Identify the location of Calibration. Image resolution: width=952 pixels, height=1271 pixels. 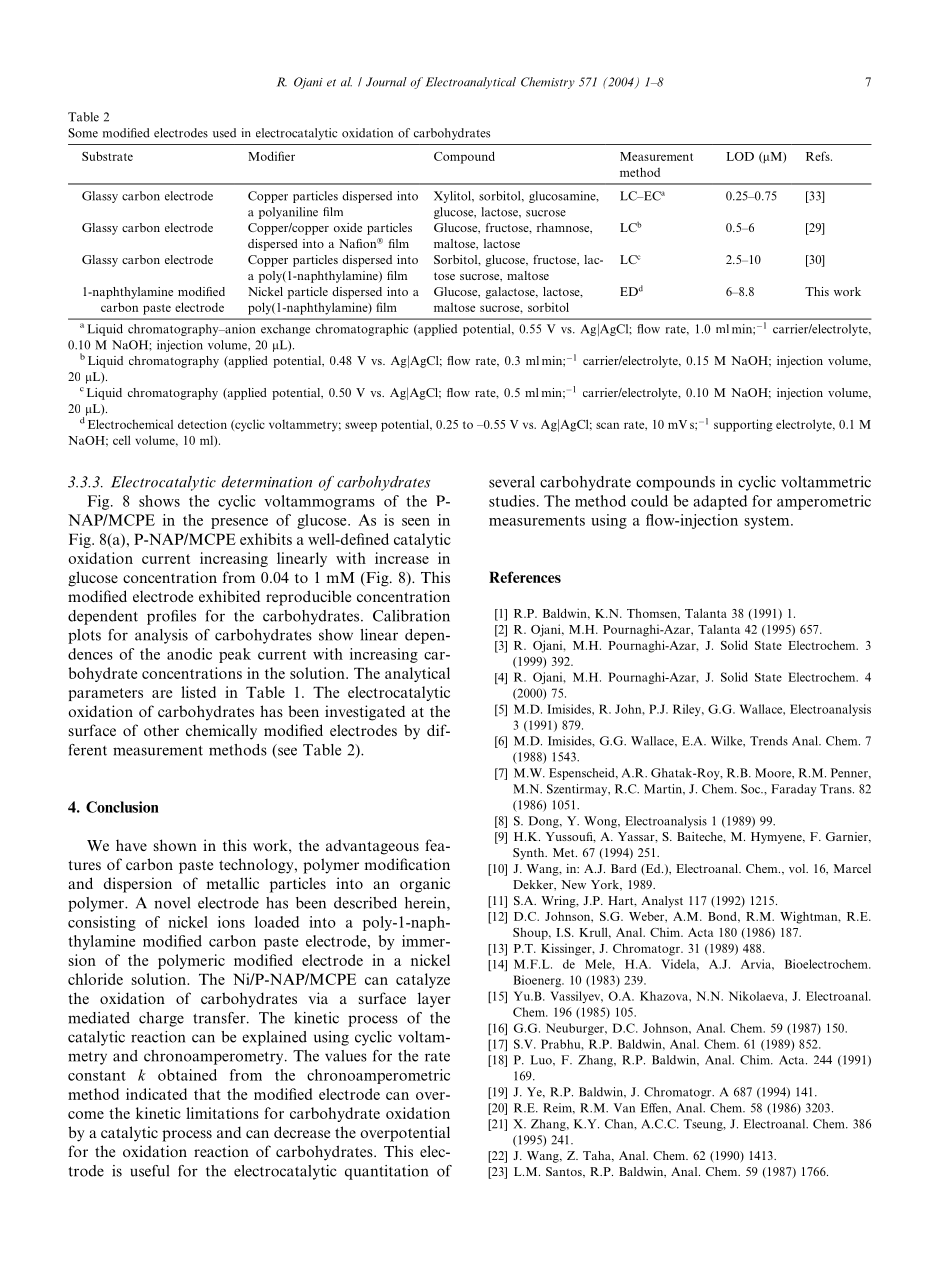
(411, 616).
